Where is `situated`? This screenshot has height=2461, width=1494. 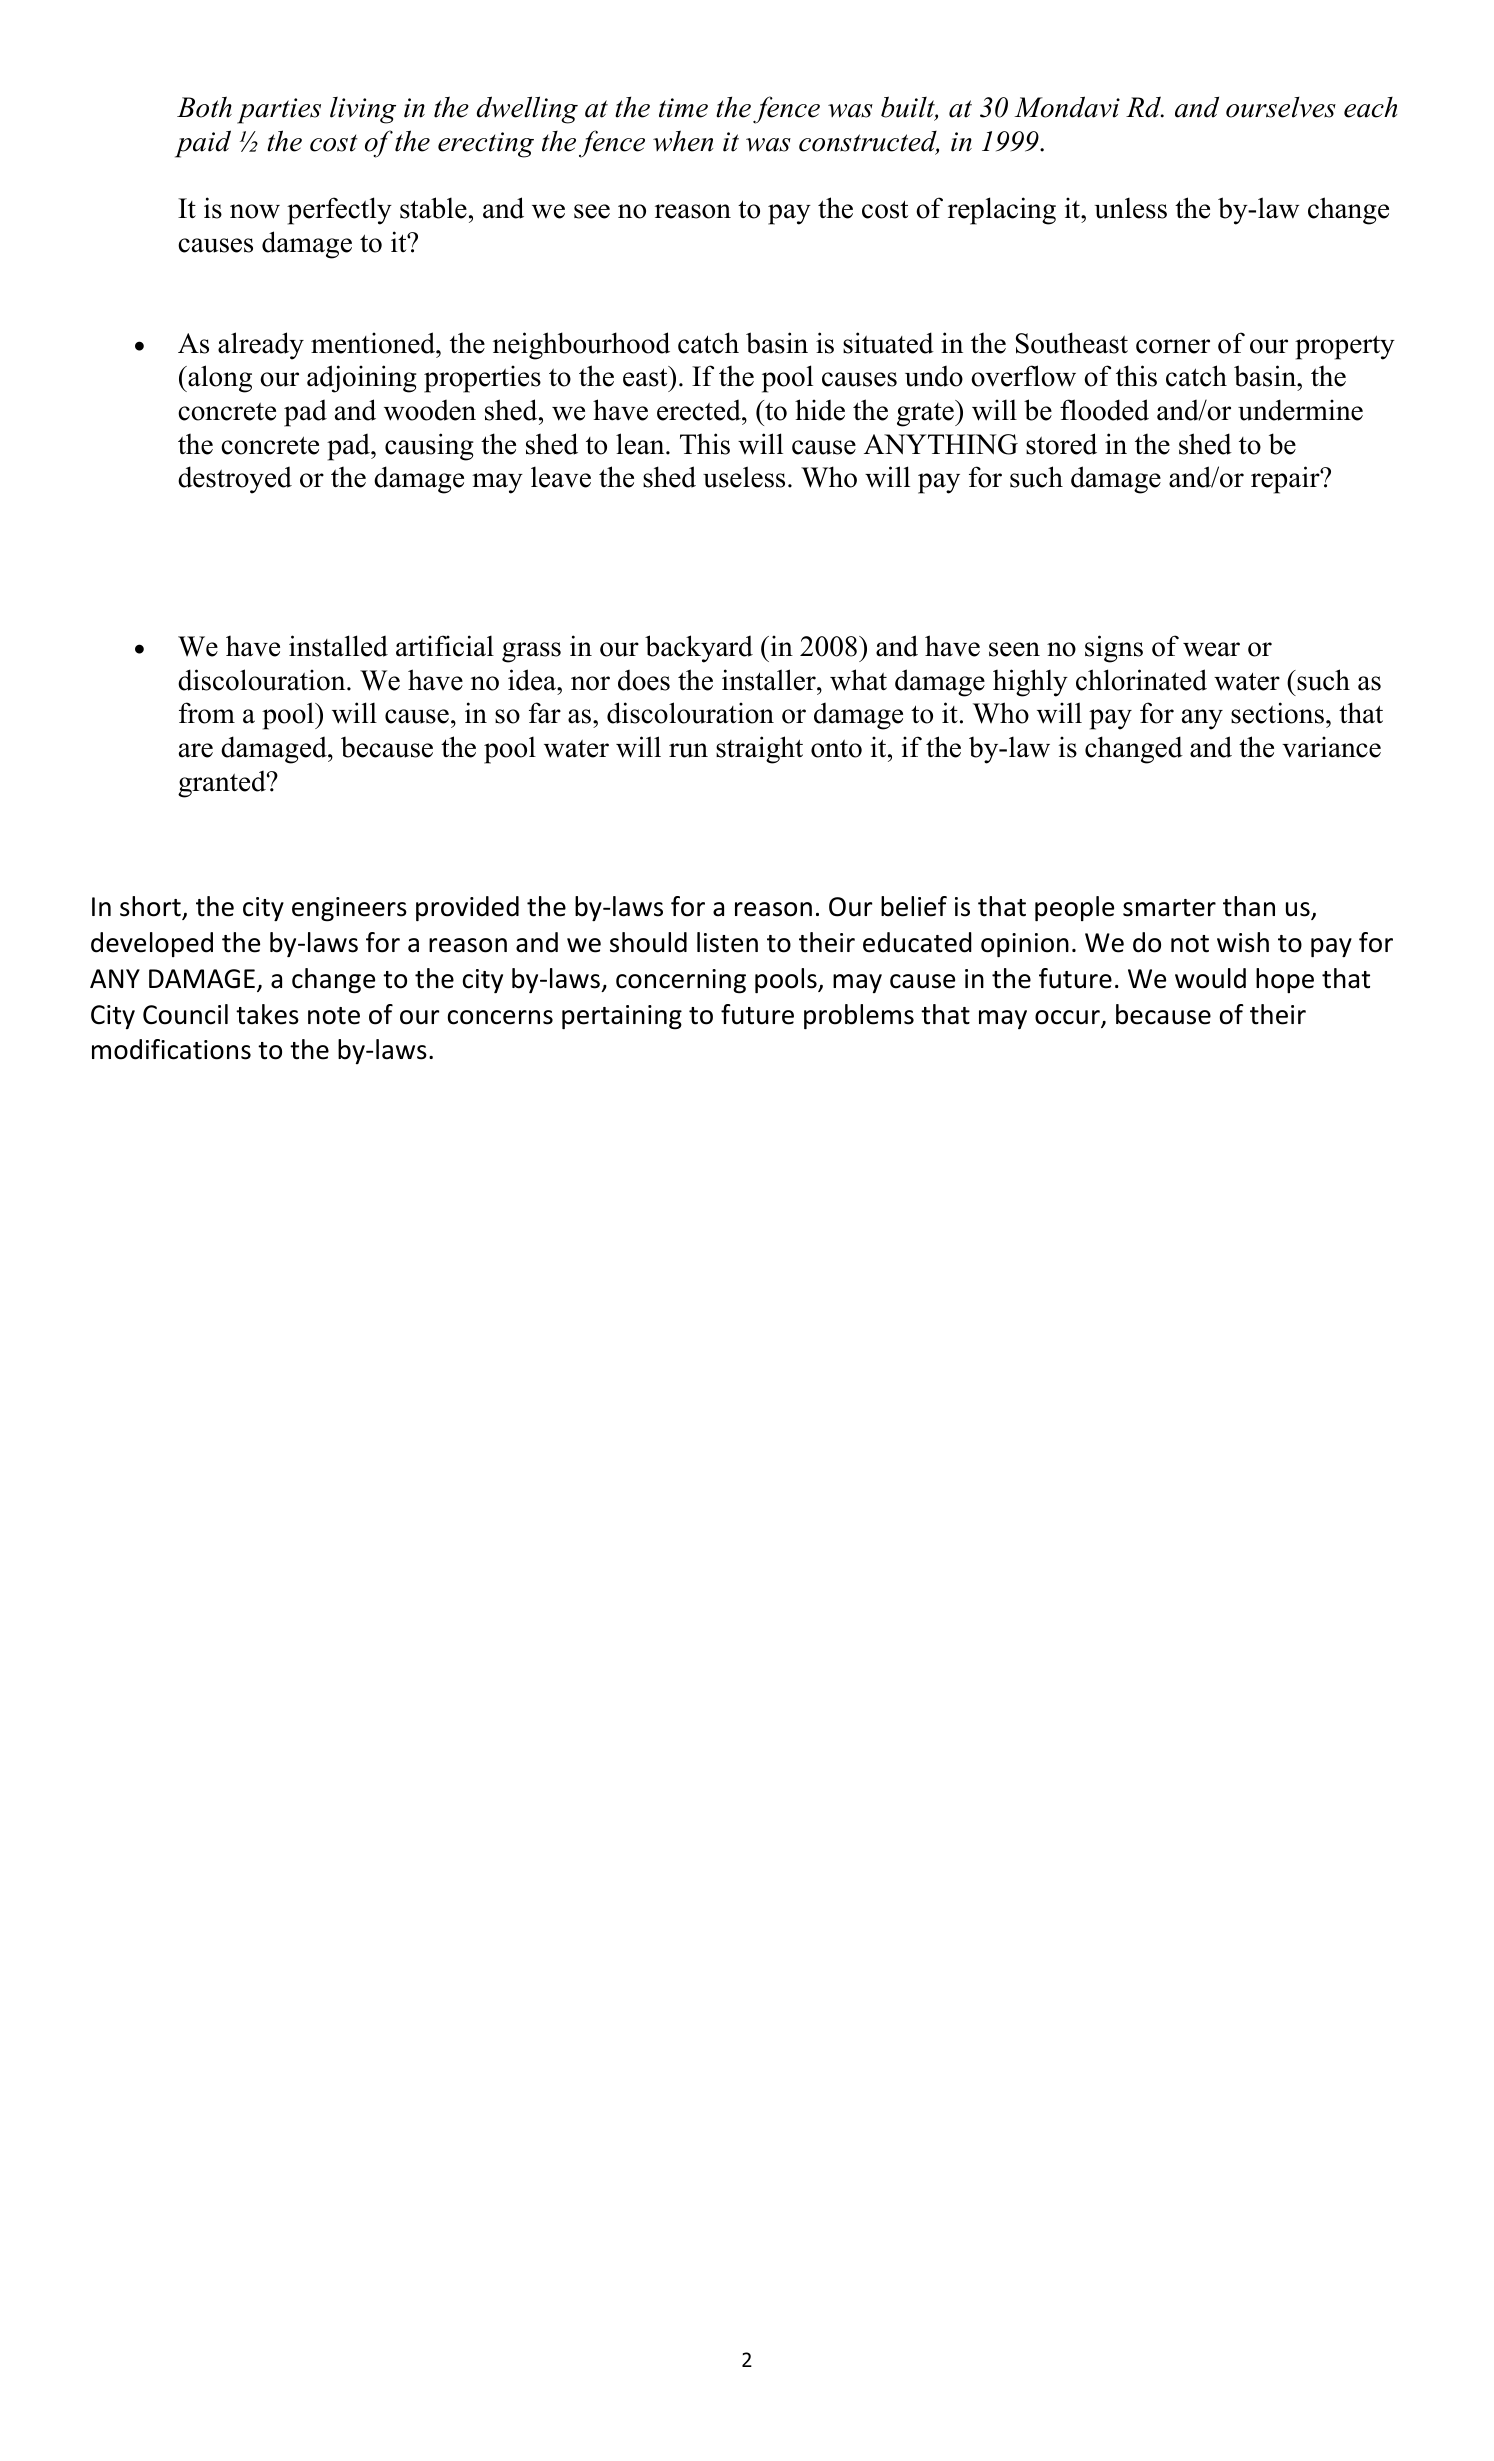
situated is located at coordinates (888, 343).
